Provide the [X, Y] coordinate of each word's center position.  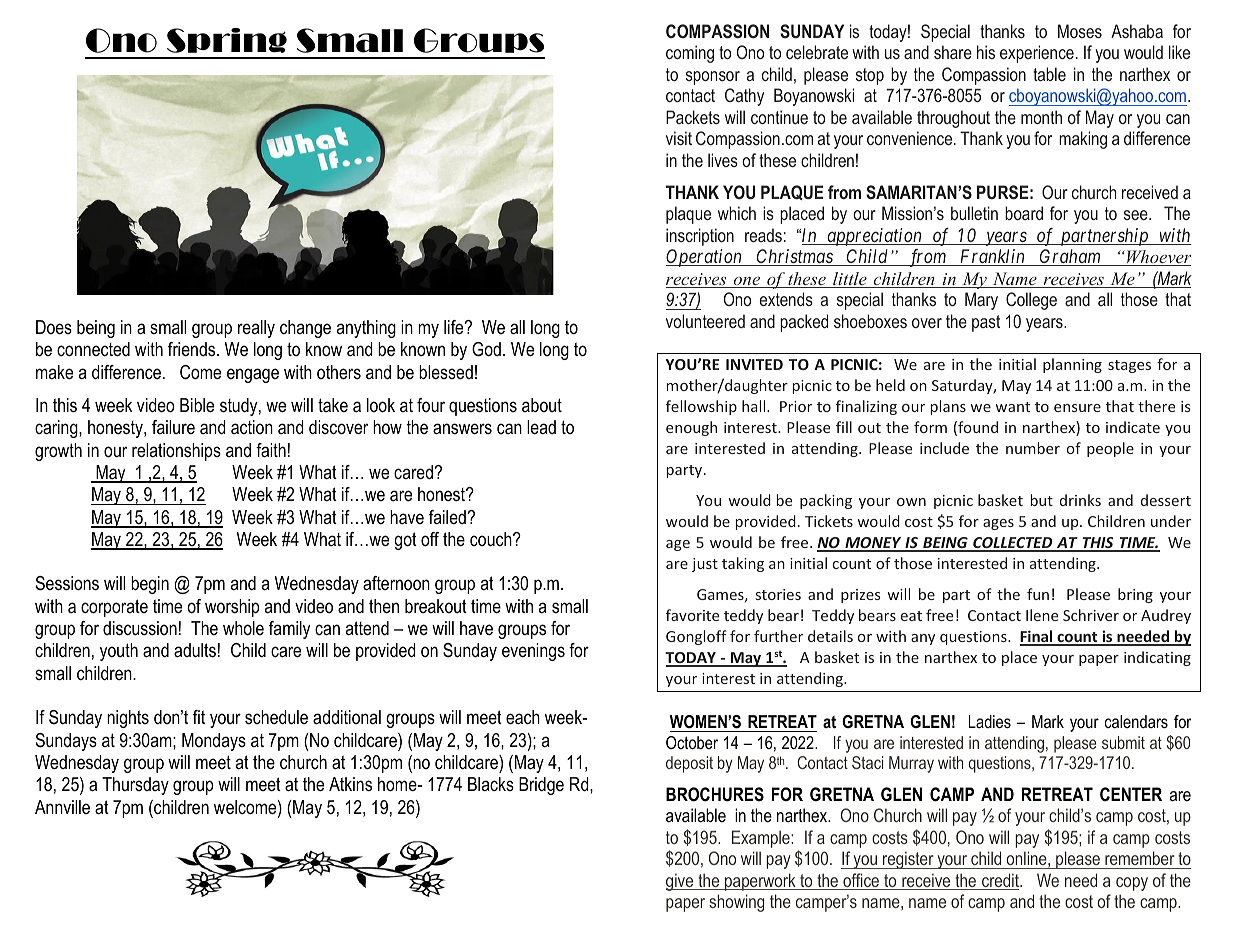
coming [690, 54]
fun [1038, 594]
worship [232, 608]
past [986, 323]
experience [1037, 54]
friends [193, 349]
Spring [227, 40]
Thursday [135, 786]
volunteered [705, 321]
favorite [692, 615]
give [681, 882]
